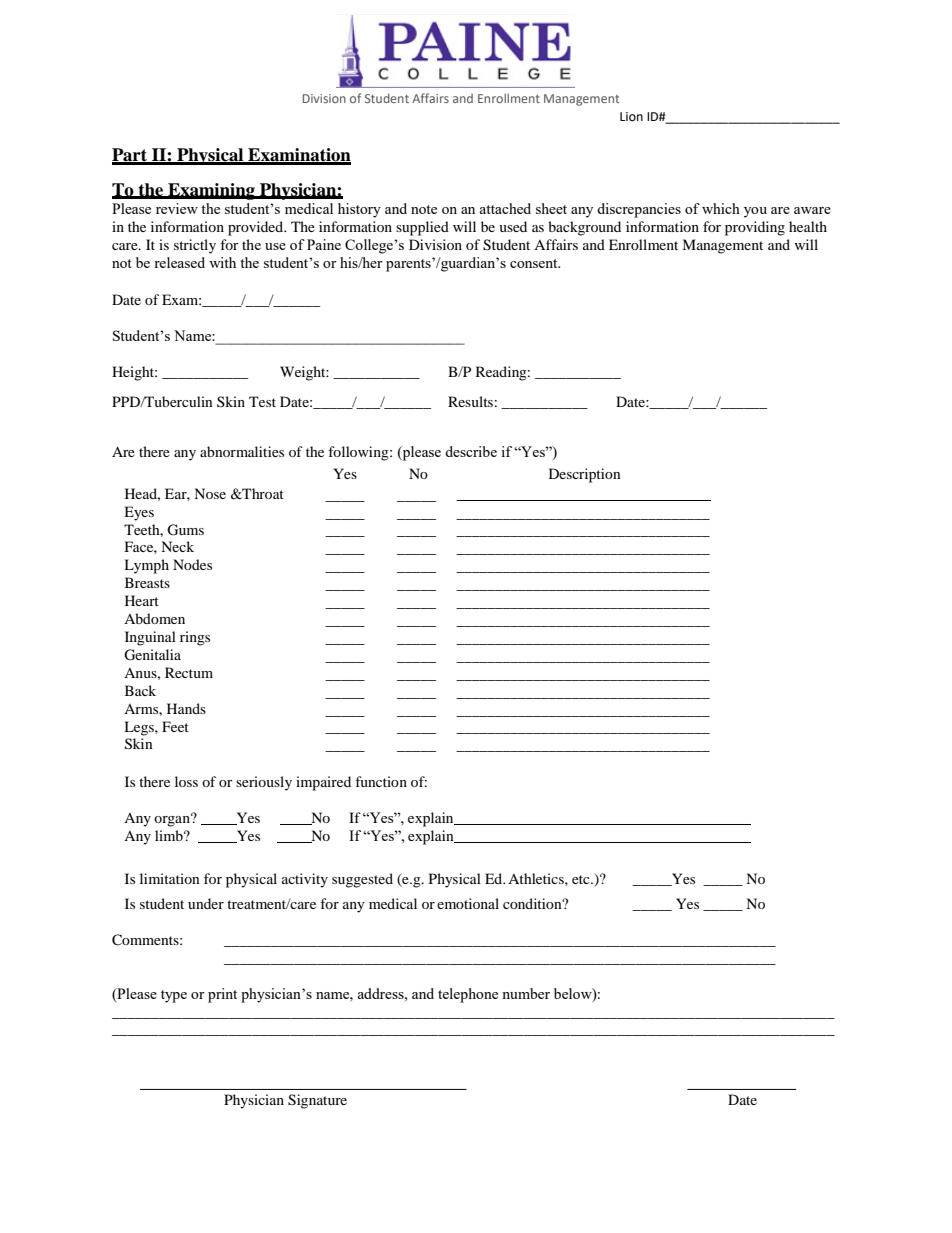  What do you see at coordinates (471, 451) in the page?
I see `describe` at bounding box center [471, 451].
